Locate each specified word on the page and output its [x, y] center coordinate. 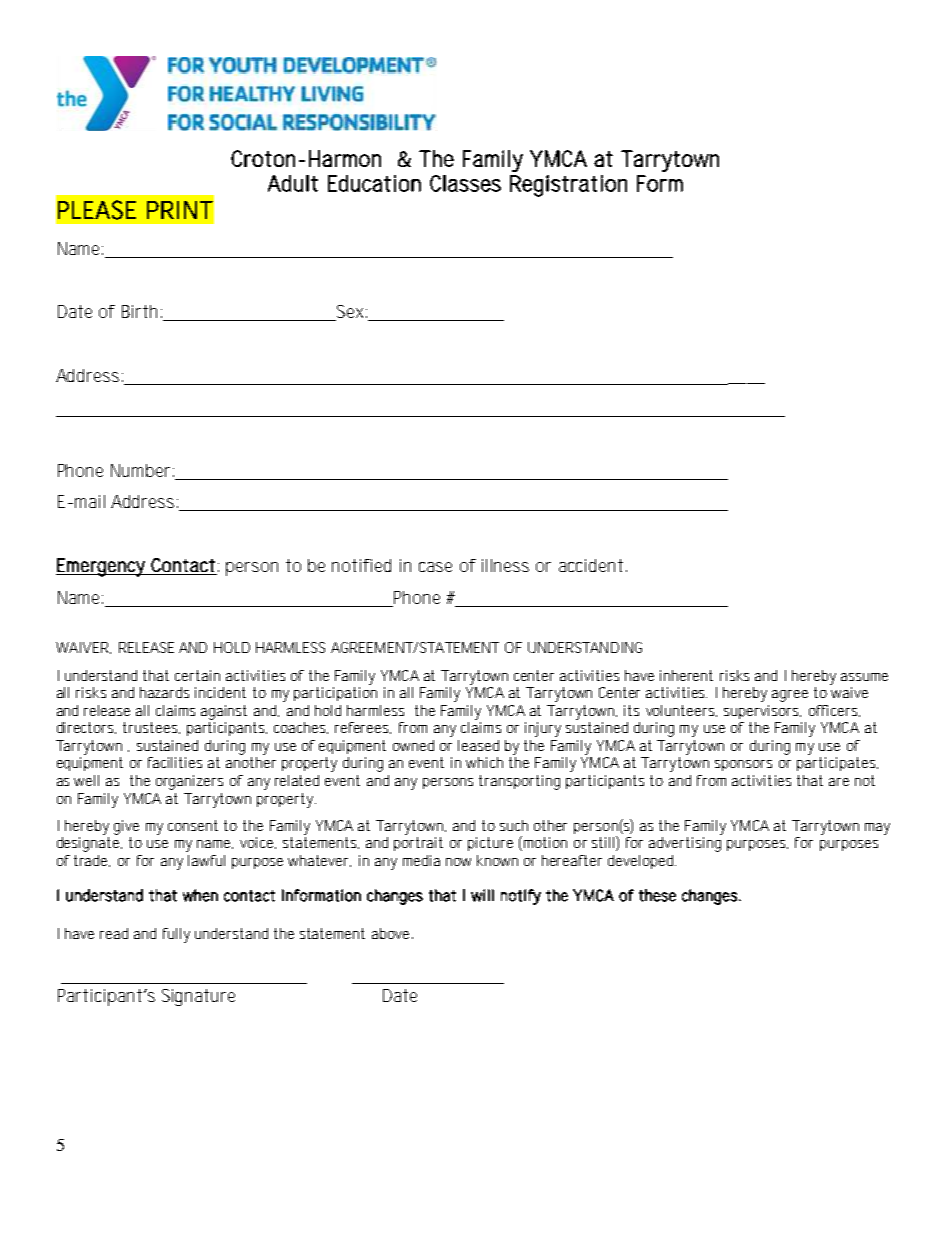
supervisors [762, 712]
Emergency [102, 567]
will [482, 895]
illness [505, 565]
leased [478, 745]
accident [591, 565]
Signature [198, 997]
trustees [151, 728]
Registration [568, 186]
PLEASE [97, 210]
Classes [465, 183]
